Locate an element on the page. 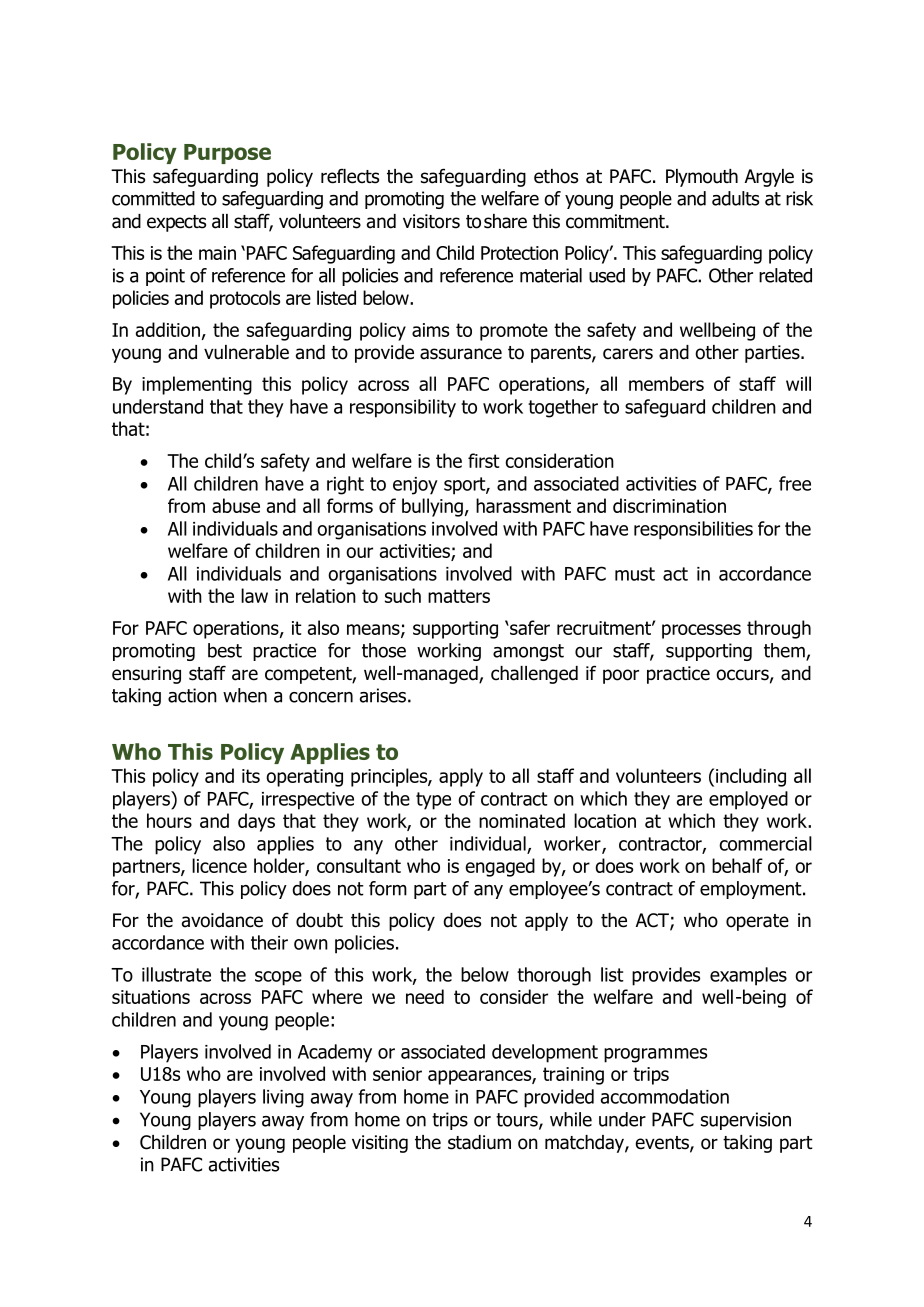 This document has width=924, height=1307. amongst is located at coordinates (528, 652).
